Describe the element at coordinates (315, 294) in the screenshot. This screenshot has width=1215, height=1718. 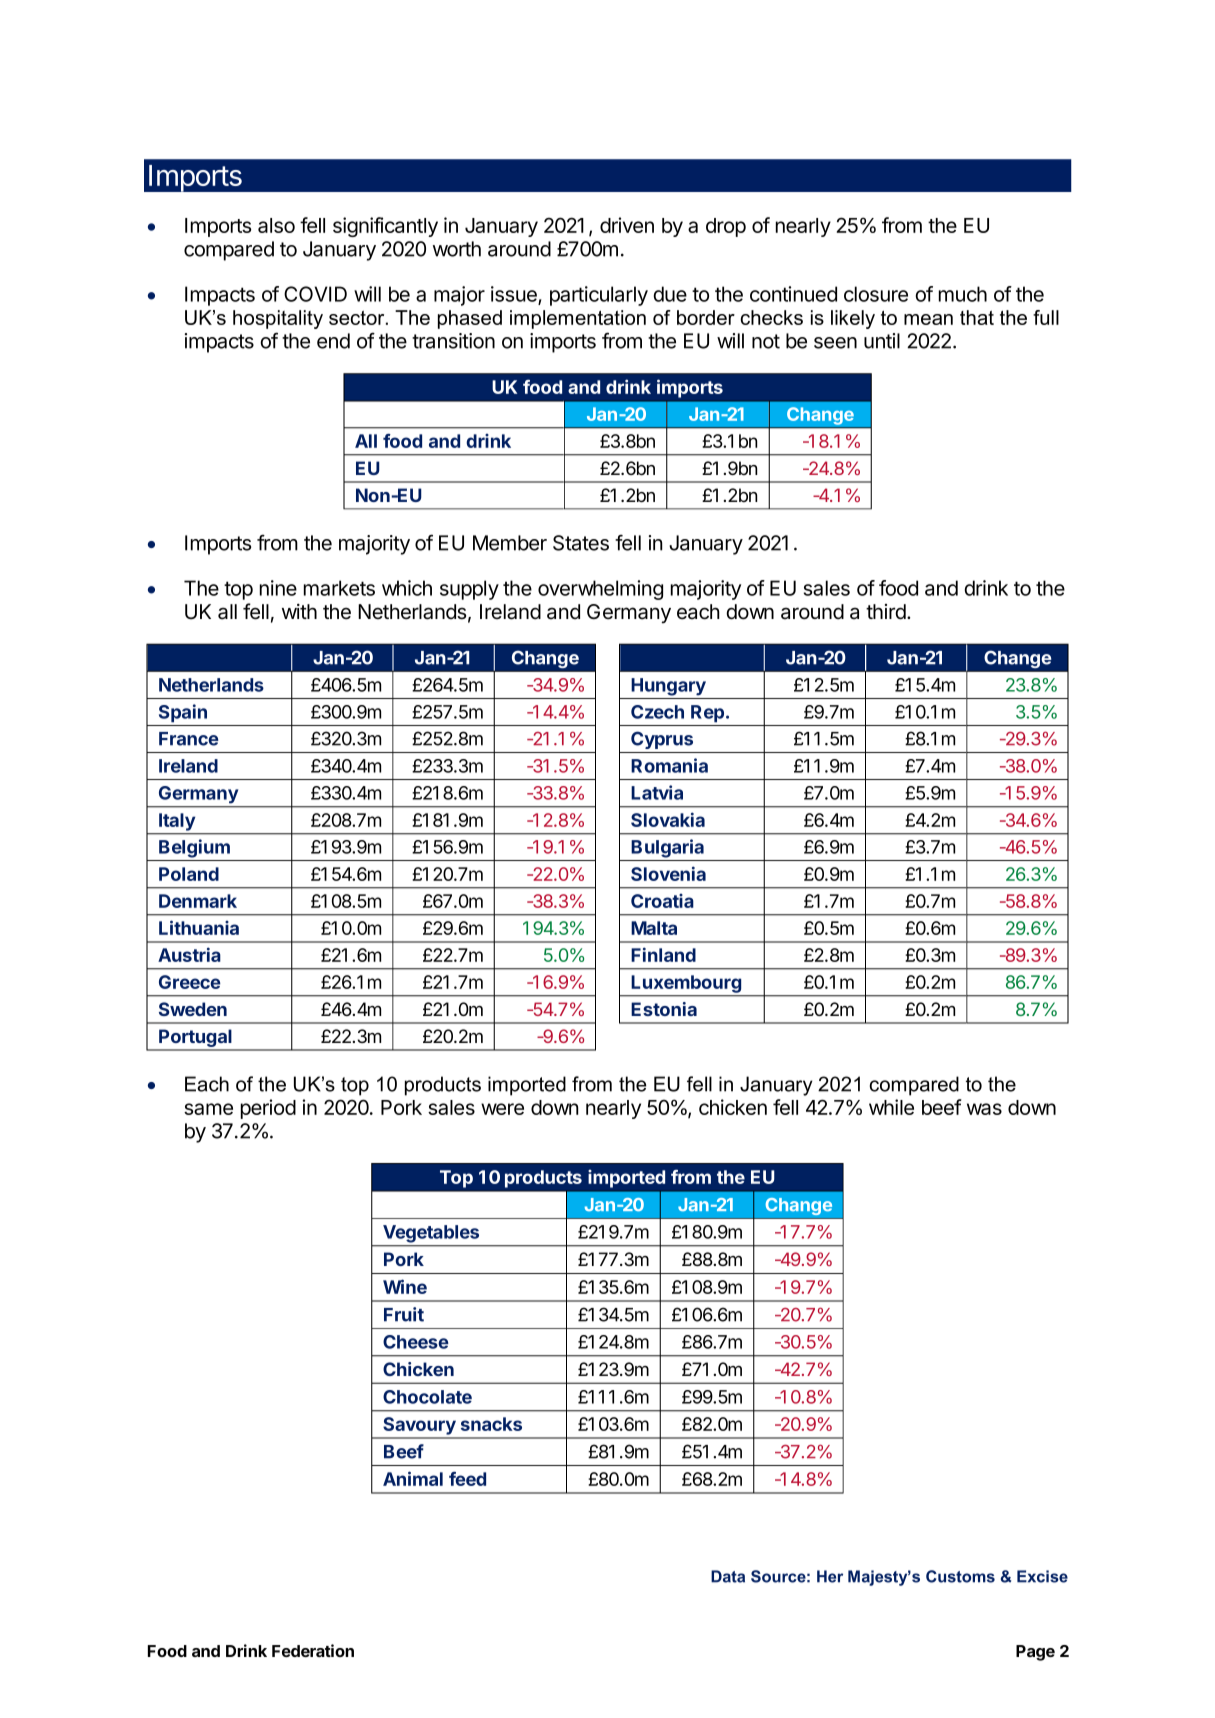
I see `COVID` at that location.
